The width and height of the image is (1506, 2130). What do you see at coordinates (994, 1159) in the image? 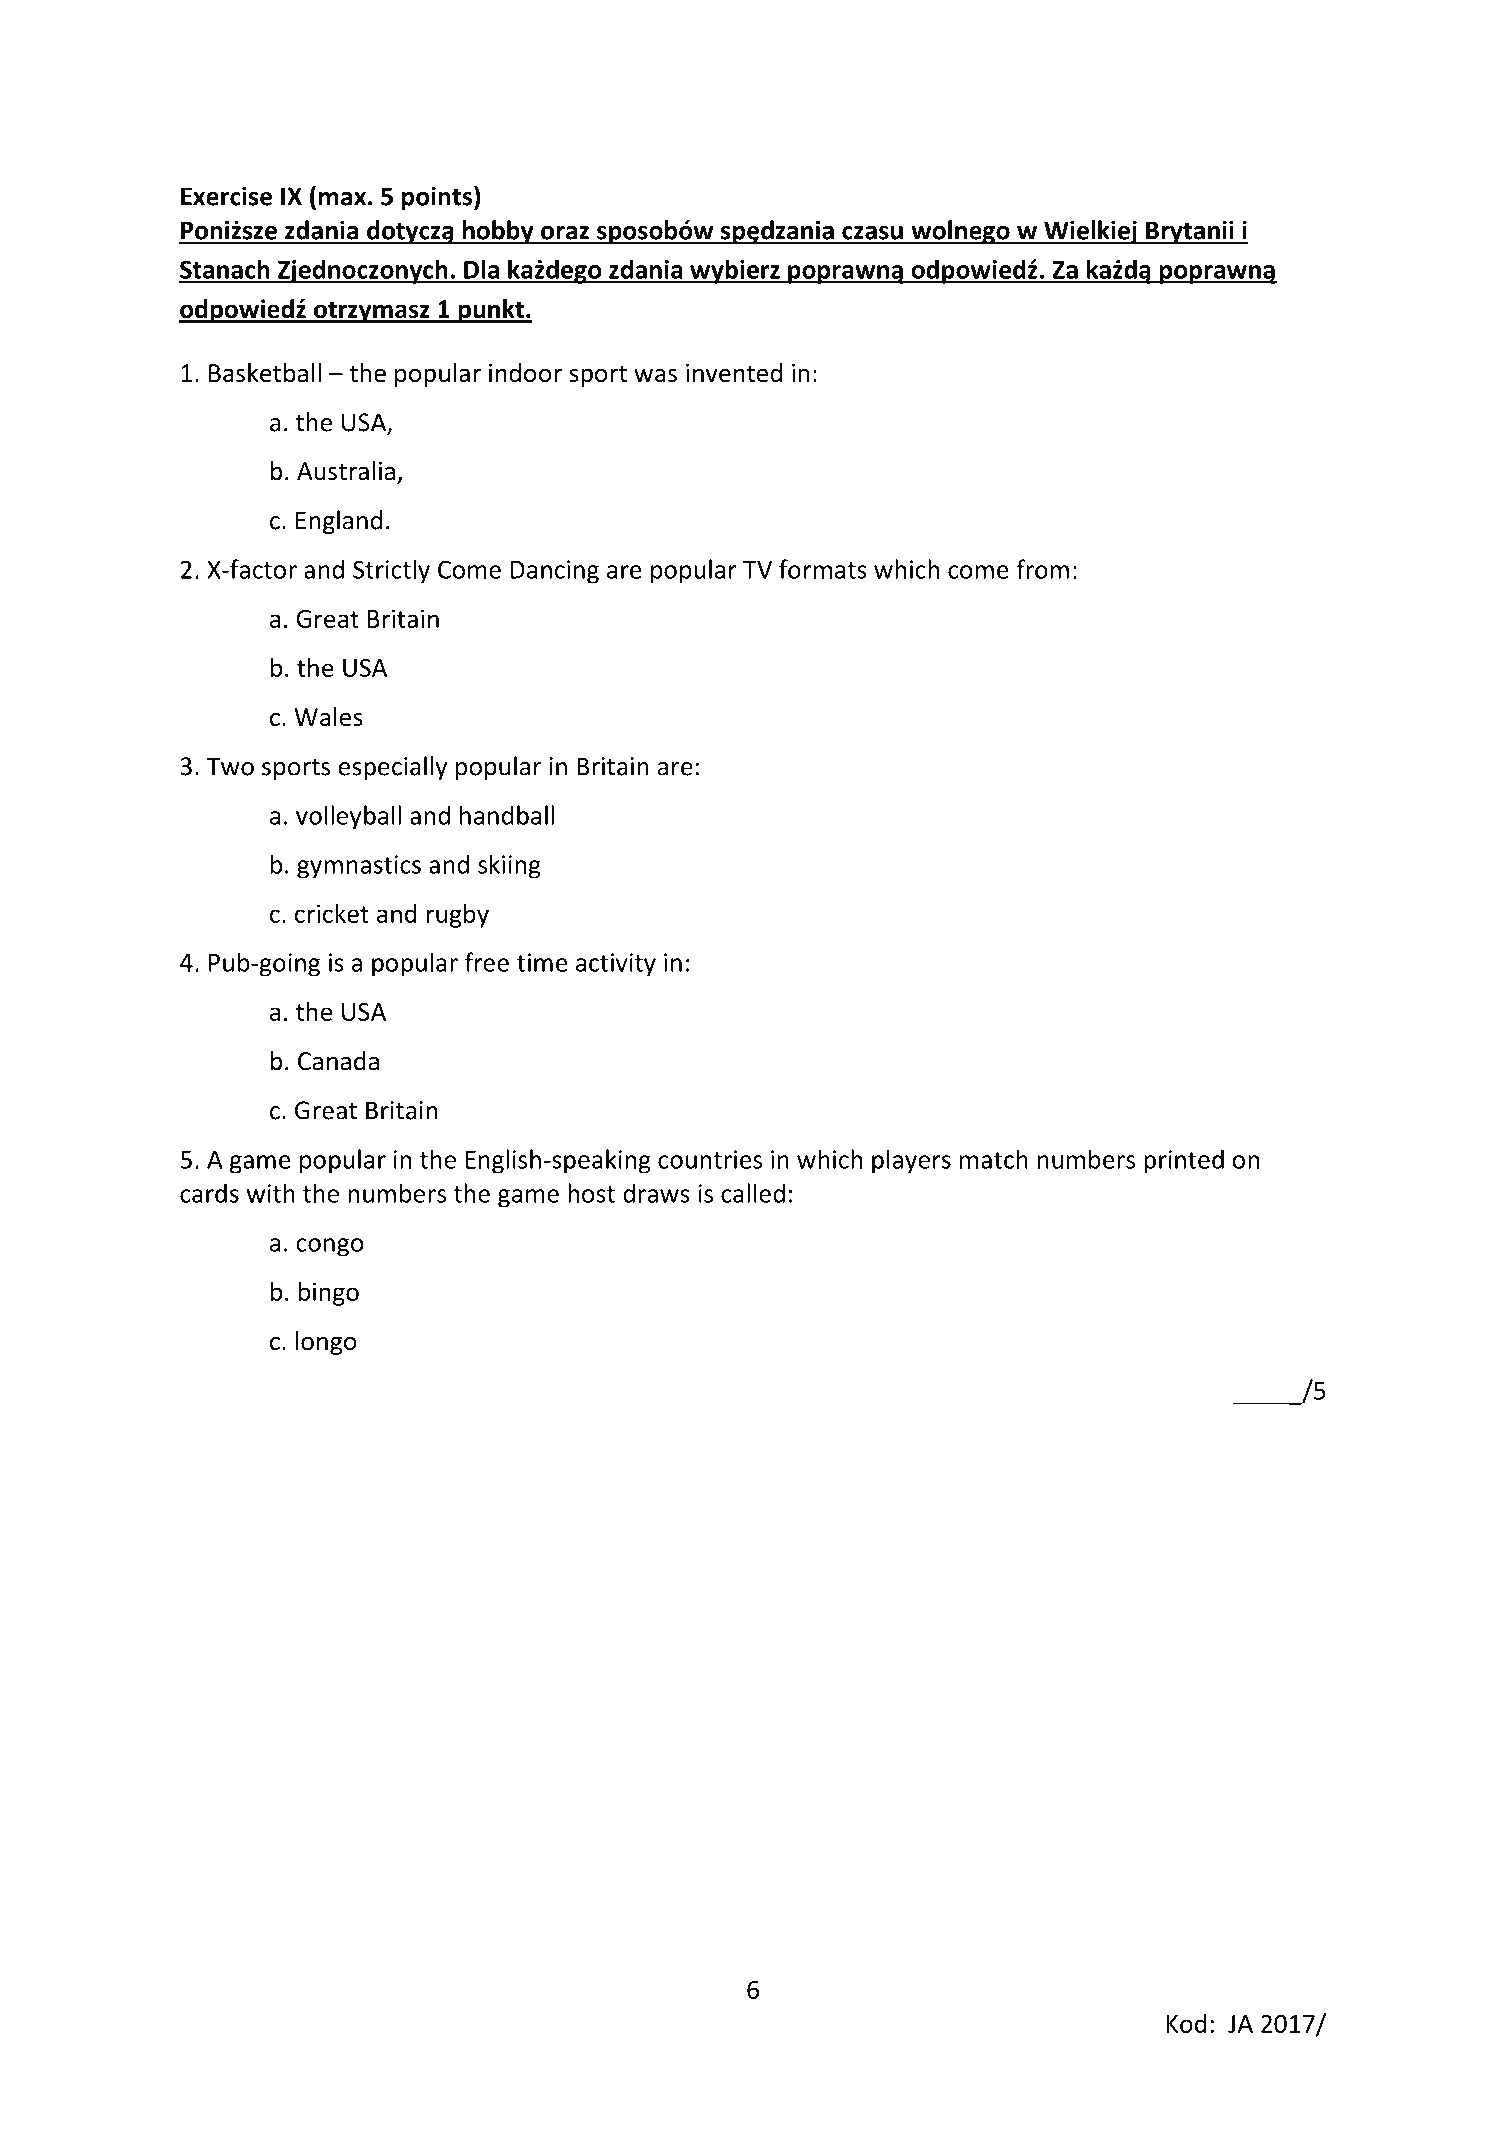
I see `match` at bounding box center [994, 1159].
